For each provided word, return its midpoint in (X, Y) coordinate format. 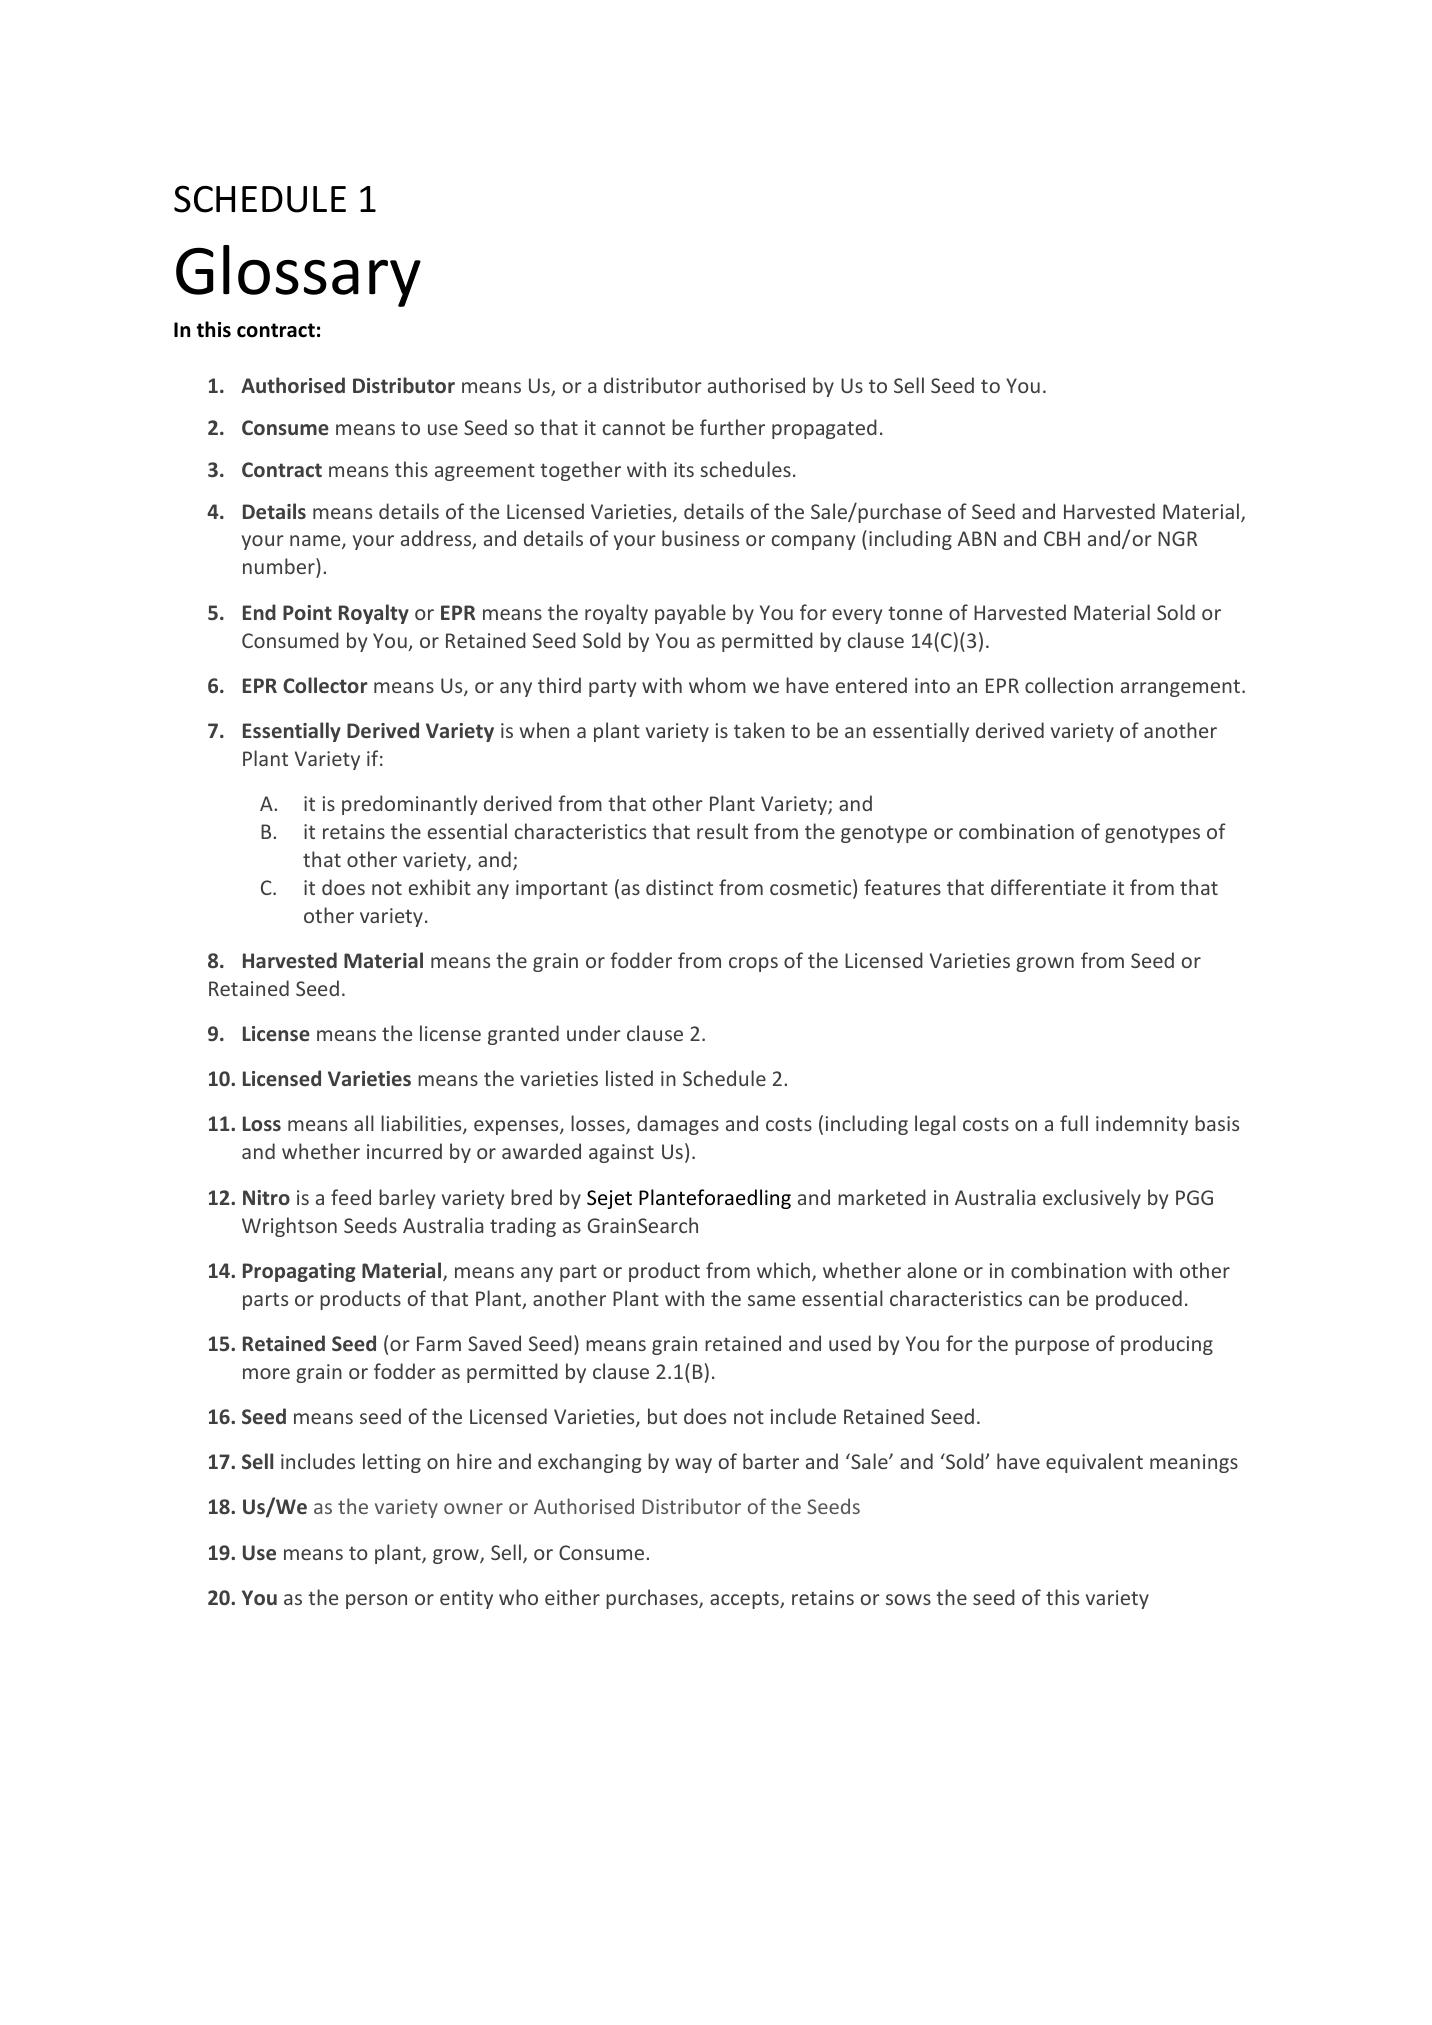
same (771, 1300)
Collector (325, 685)
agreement (485, 472)
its (684, 469)
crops (753, 964)
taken (759, 730)
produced (1139, 1300)
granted (523, 1035)
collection (1069, 685)
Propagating (299, 1272)
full (1074, 1123)
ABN (976, 538)
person (376, 1601)
